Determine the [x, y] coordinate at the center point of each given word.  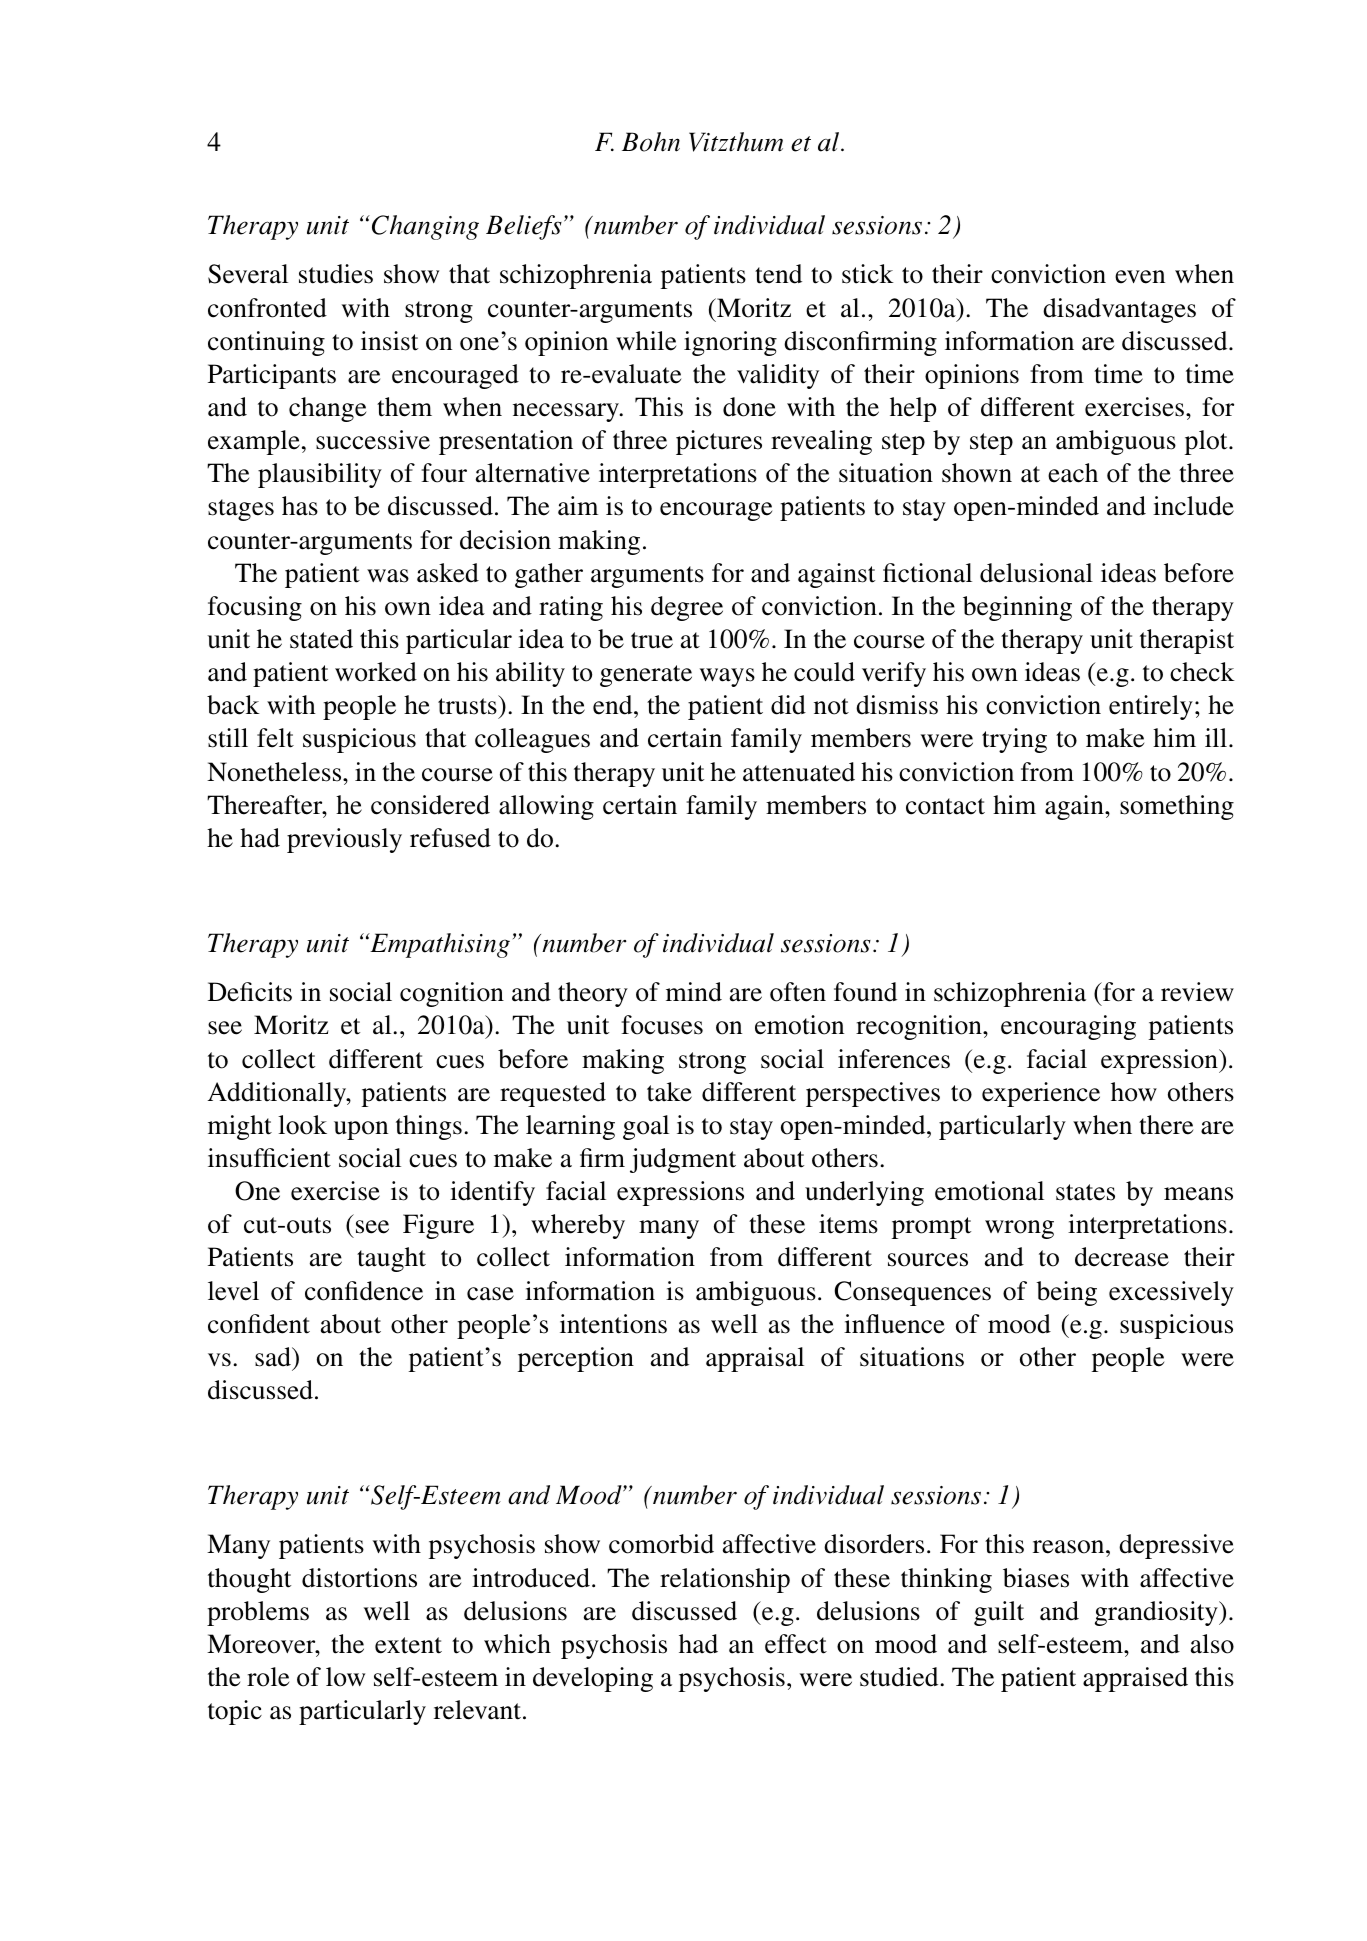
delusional [1036, 573]
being [1066, 1293]
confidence [364, 1291]
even [1140, 277]
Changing [423, 227]
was [388, 576]
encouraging [1068, 1027]
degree [687, 608]
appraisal [755, 1359]
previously [344, 840]
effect [796, 1644]
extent [408, 1645]
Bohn [651, 142]
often [798, 992]
